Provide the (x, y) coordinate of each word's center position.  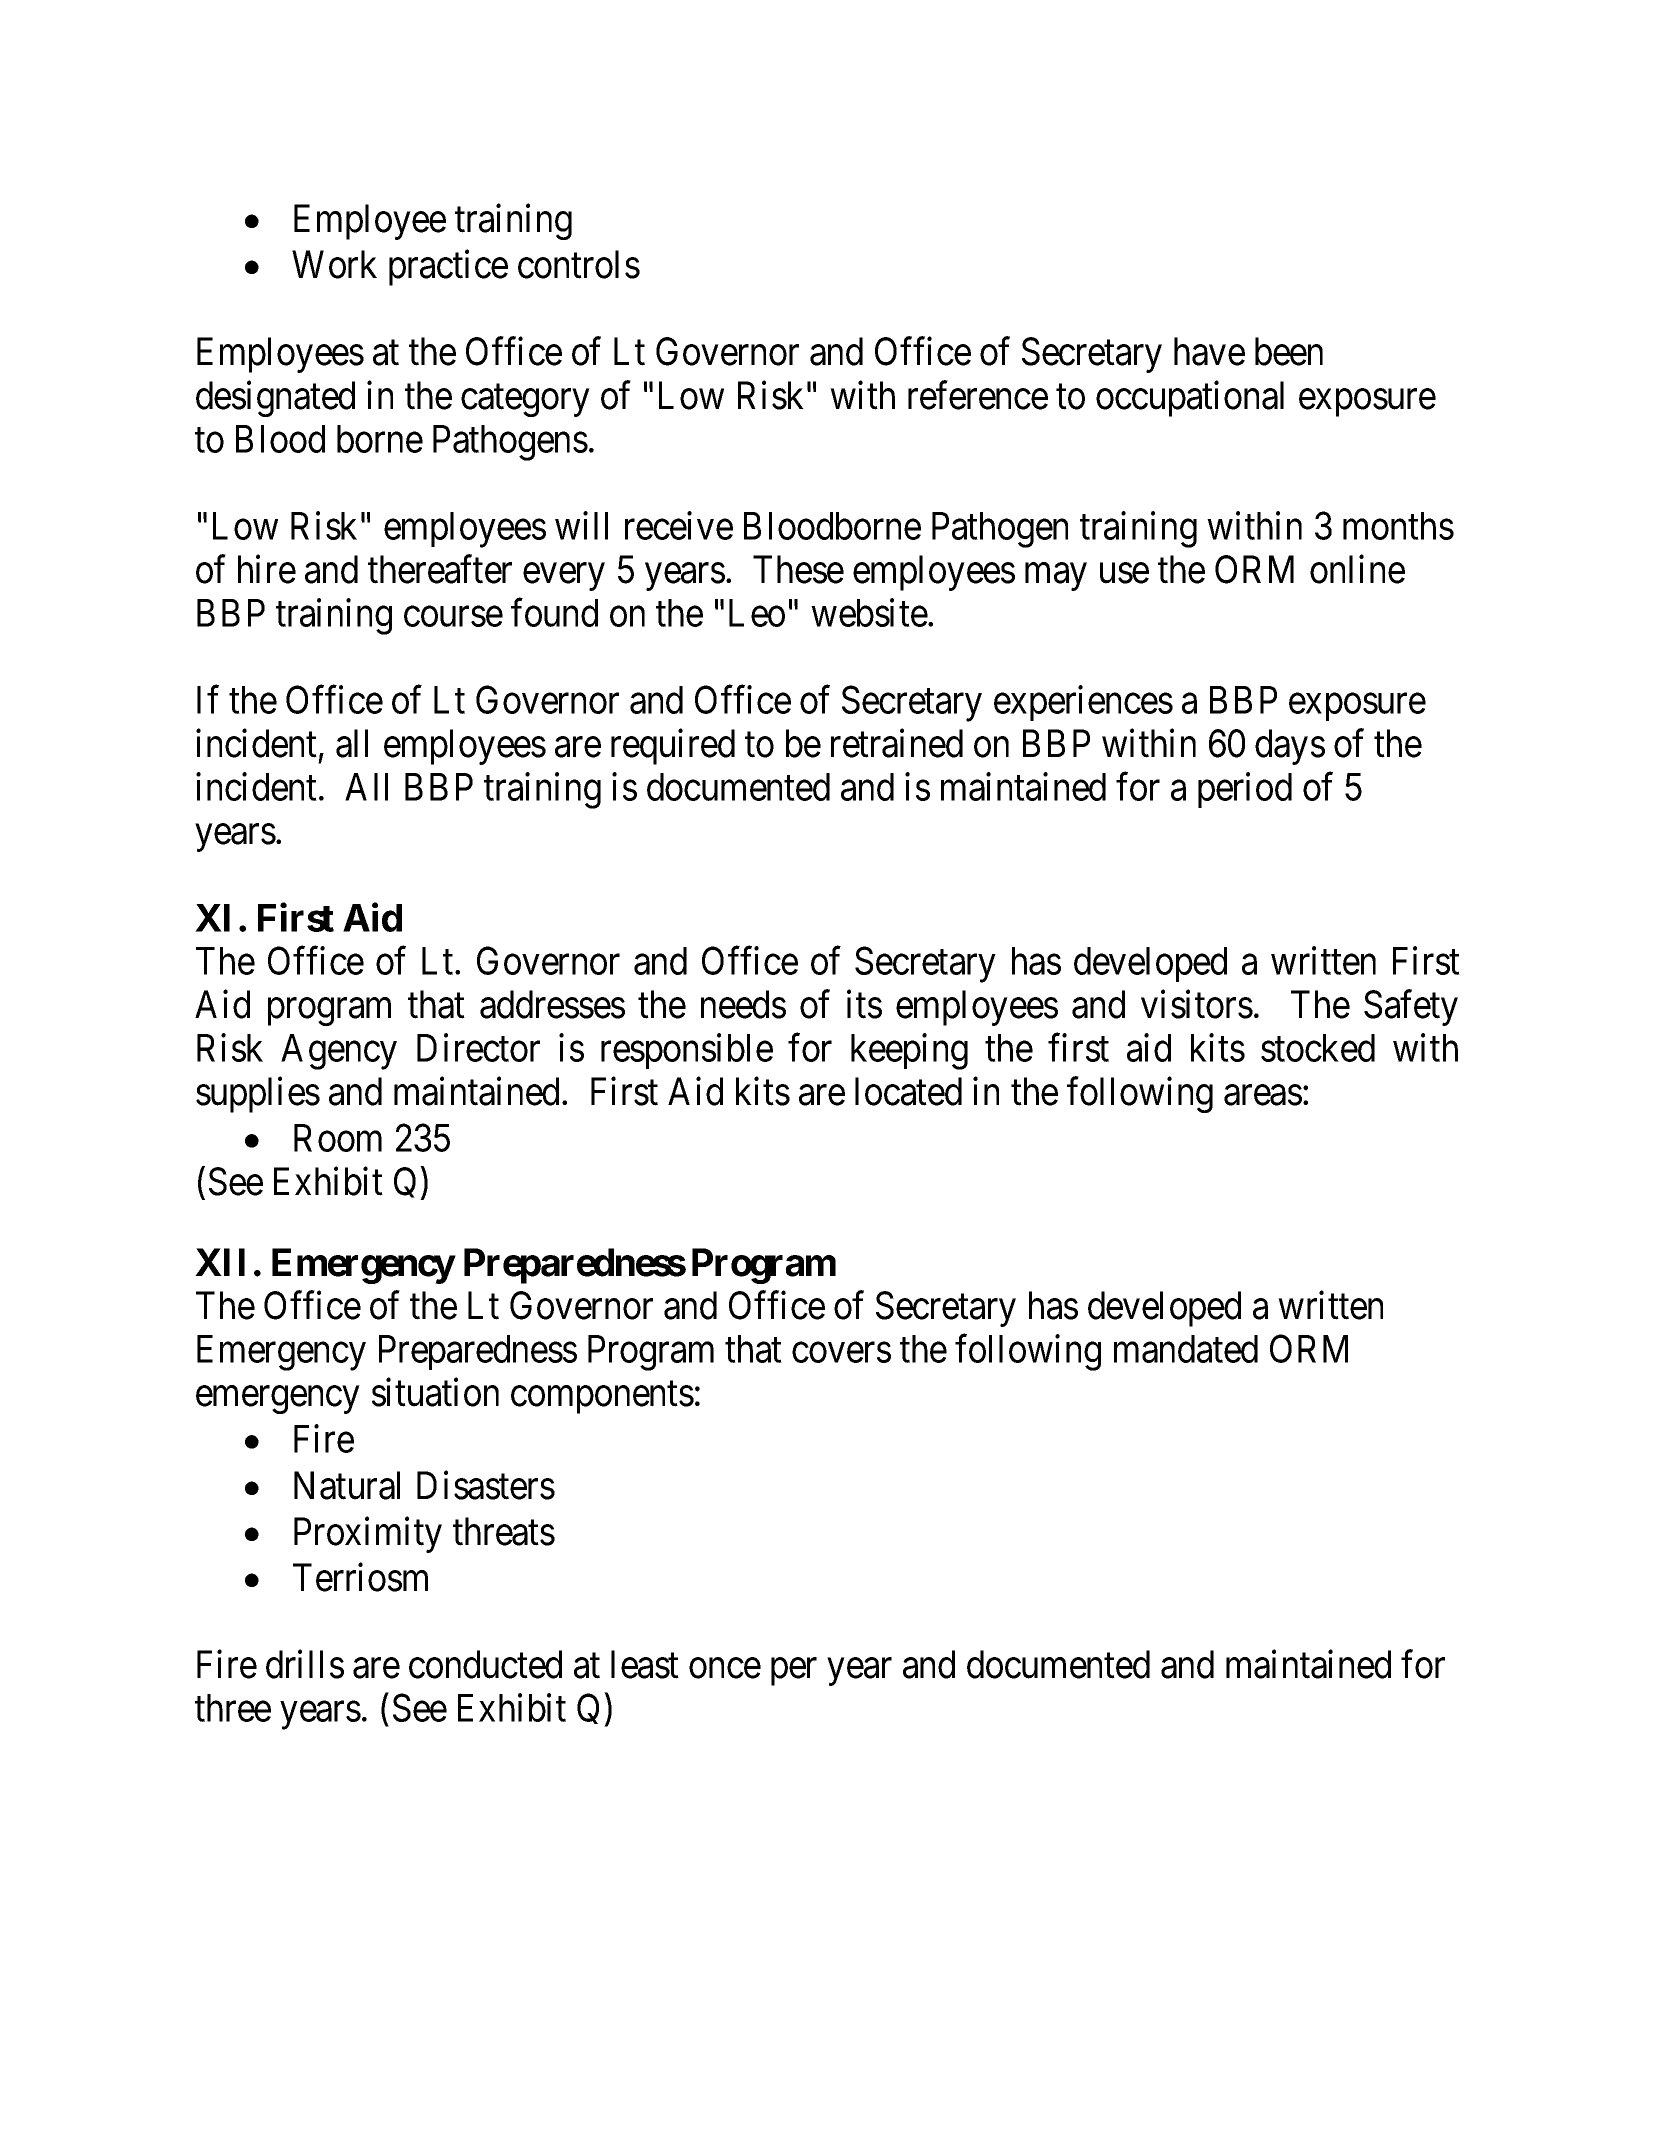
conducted (485, 1664)
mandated (1186, 1349)
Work (334, 264)
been (1289, 351)
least (645, 1664)
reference (978, 395)
